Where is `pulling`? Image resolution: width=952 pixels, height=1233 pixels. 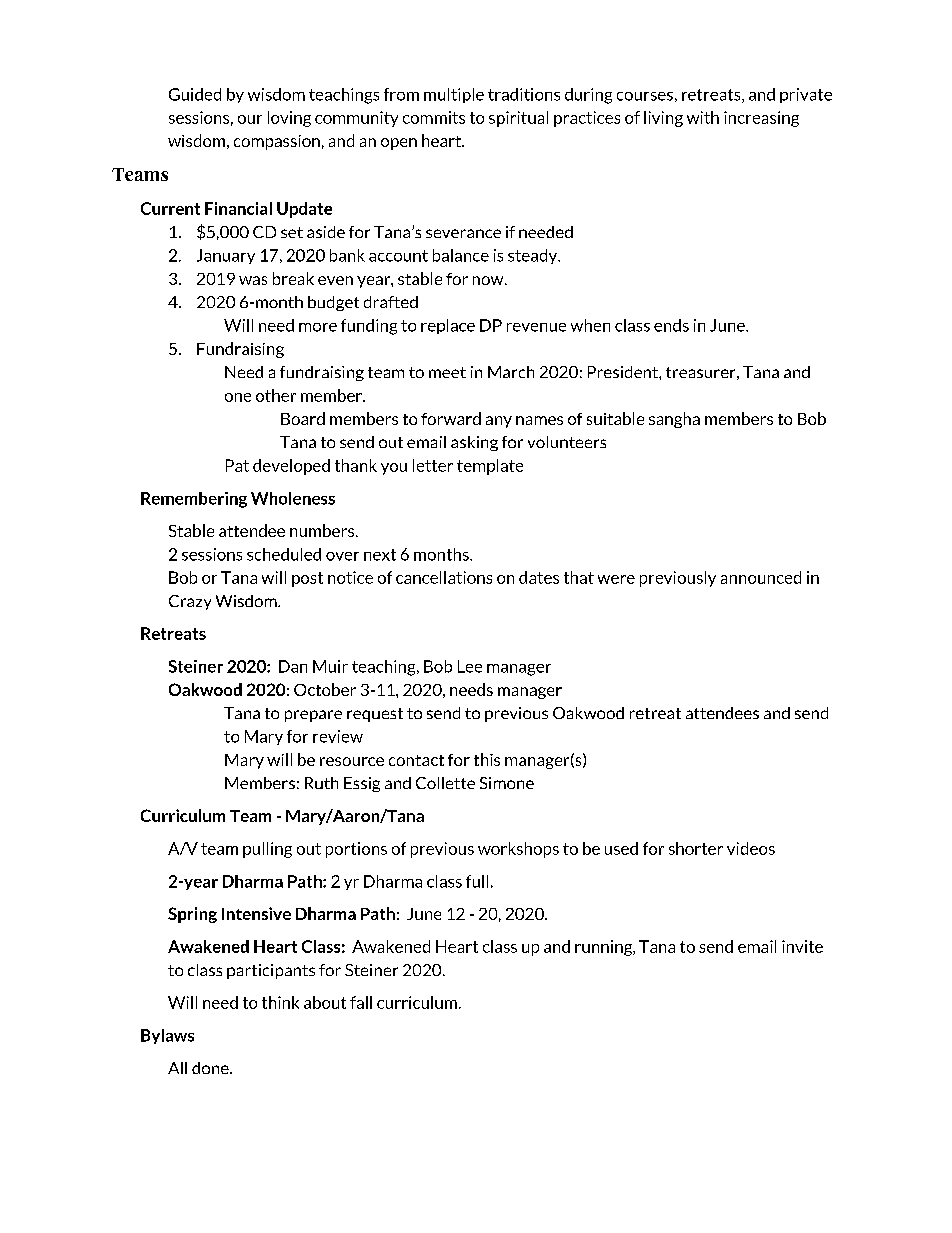
pulling is located at coordinates (267, 850).
